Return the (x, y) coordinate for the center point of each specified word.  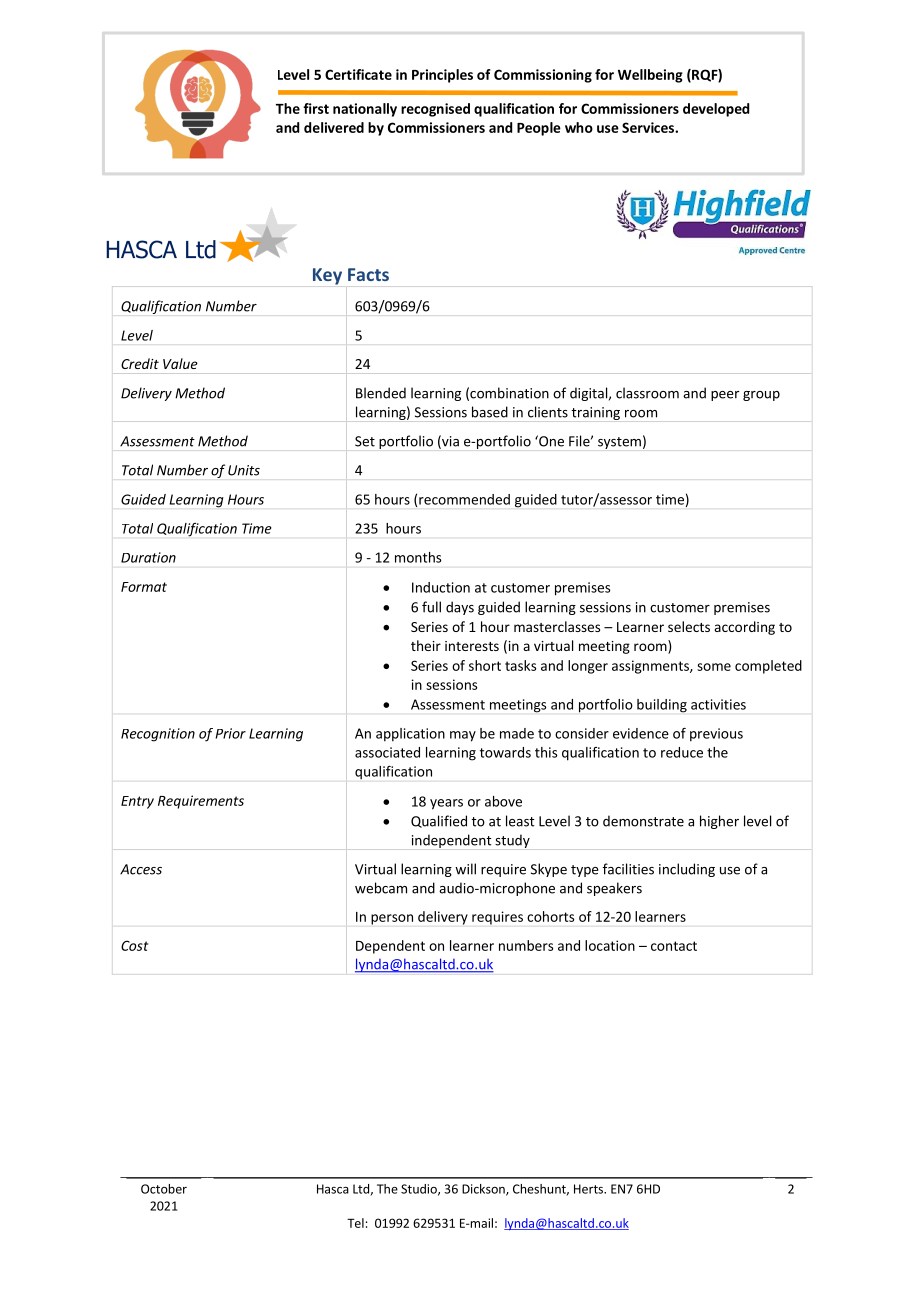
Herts (590, 1189)
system (619, 443)
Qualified (439, 821)
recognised (435, 110)
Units (244, 470)
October (164, 1189)
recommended (464, 499)
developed (716, 110)
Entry (137, 802)
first (316, 108)
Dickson (484, 1190)
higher (719, 822)
